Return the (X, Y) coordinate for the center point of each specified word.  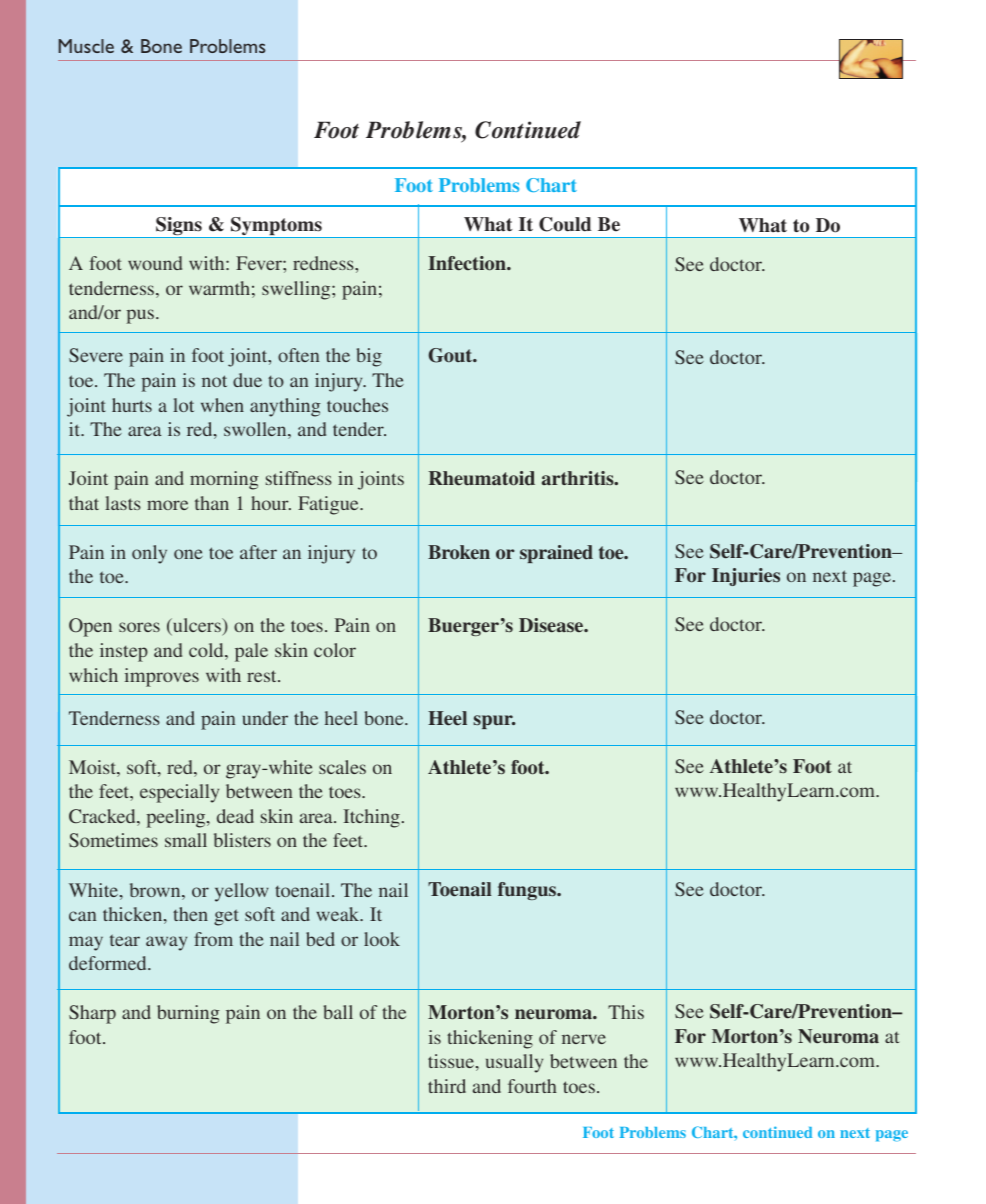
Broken (459, 552)
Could (565, 224)
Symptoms (276, 227)
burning (188, 1014)
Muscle (86, 46)
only (149, 554)
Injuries (746, 577)
